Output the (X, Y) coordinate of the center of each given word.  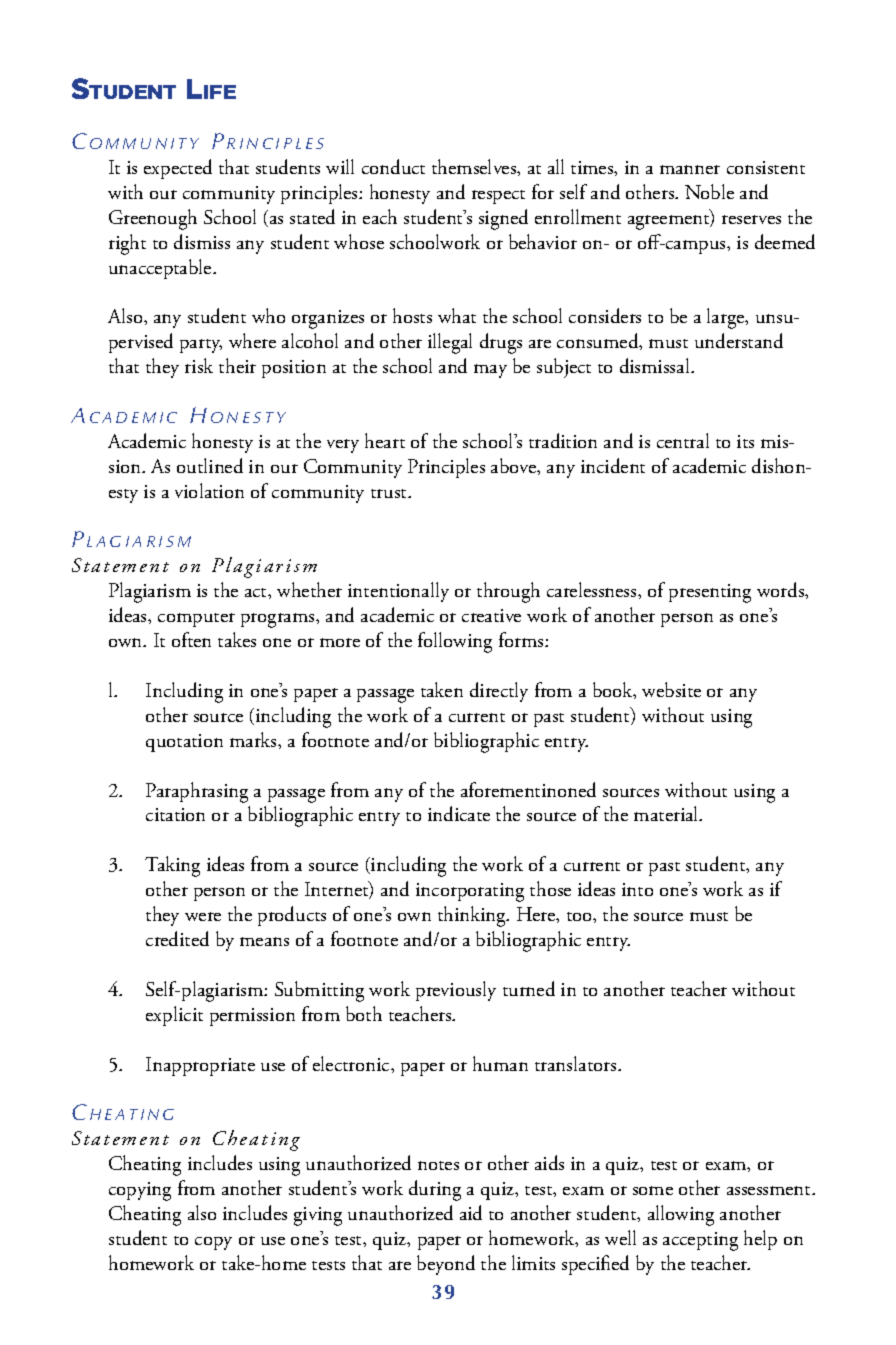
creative (491, 615)
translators (577, 1063)
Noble (709, 191)
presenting (710, 593)
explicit (174, 1016)
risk (199, 365)
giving (318, 1216)
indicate (459, 813)
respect (498, 197)
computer (196, 620)
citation (175, 814)
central (683, 440)
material (667, 813)
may (490, 371)
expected (178, 169)
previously (456, 991)
